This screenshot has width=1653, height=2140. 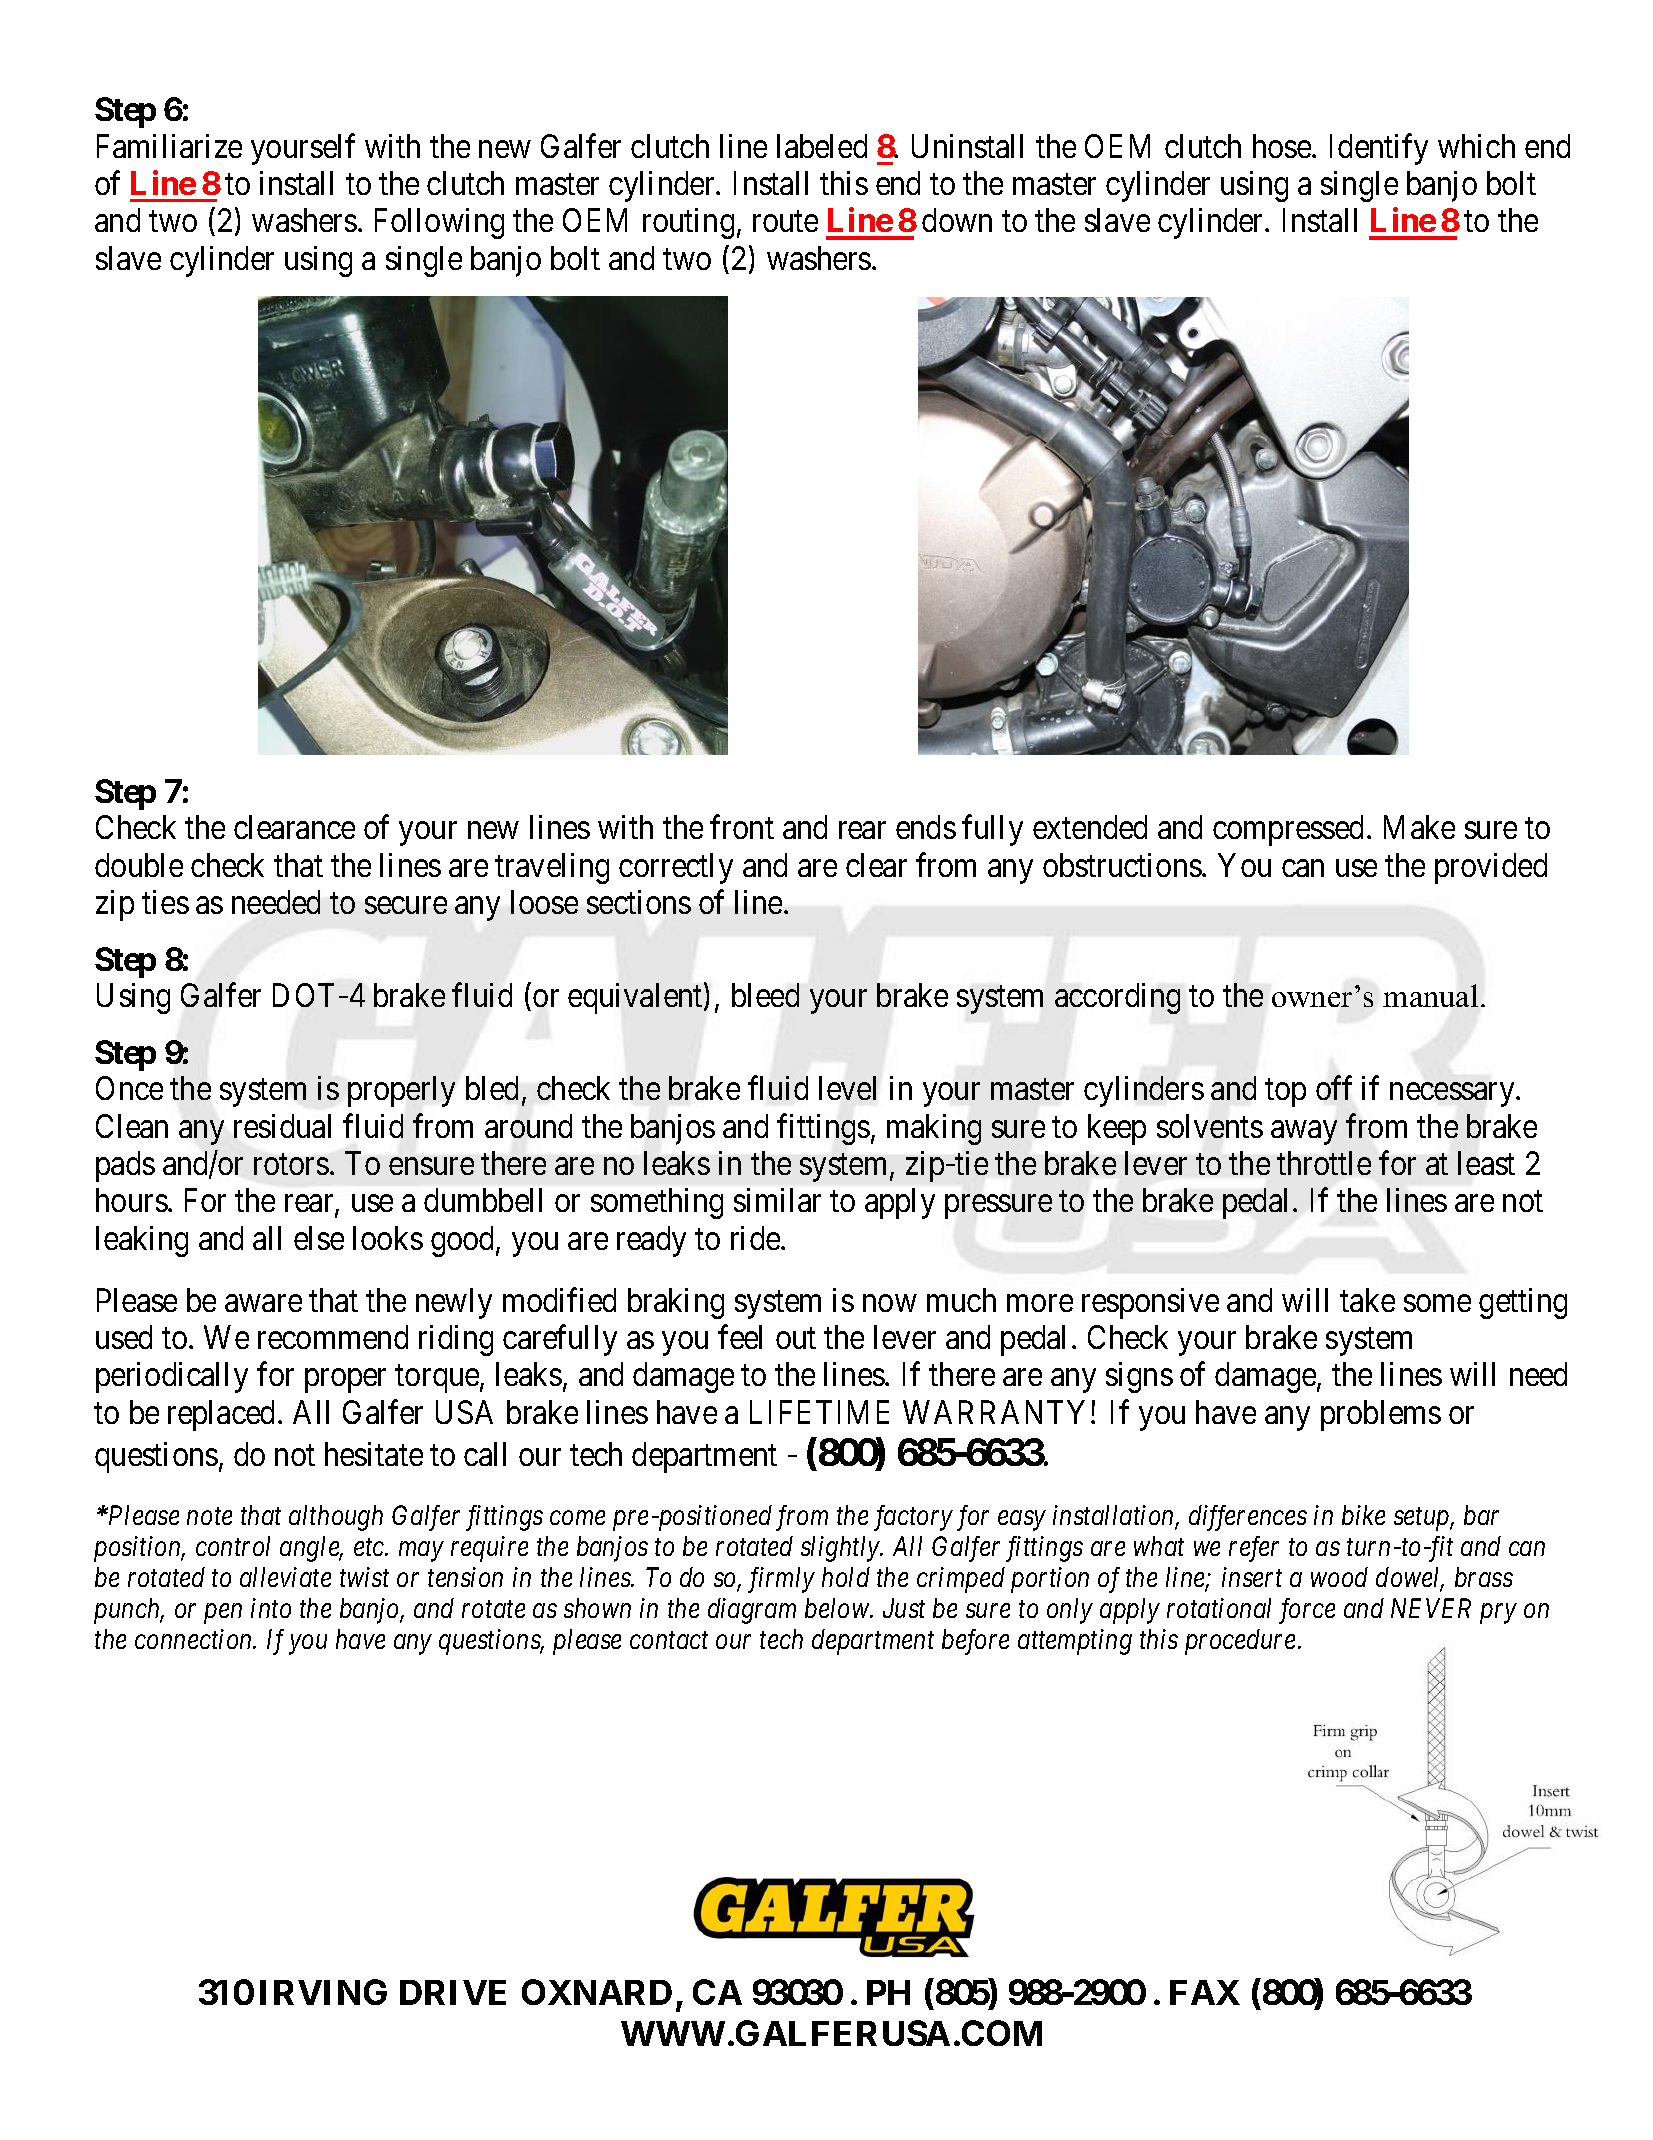 What do you see at coordinates (319, 1238) in the screenshot?
I see `else` at bounding box center [319, 1238].
